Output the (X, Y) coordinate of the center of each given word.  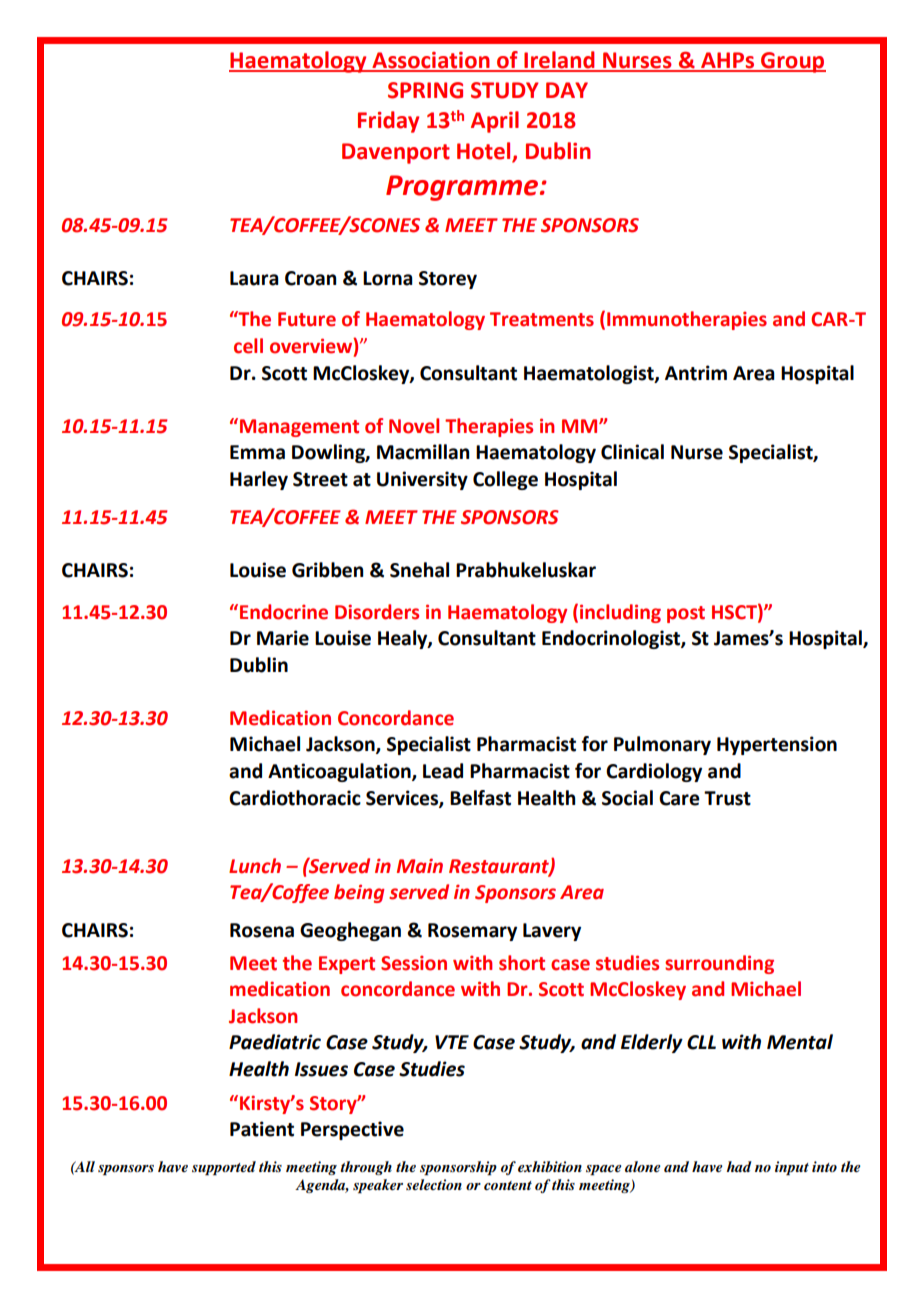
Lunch (255, 866)
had (739, 1166)
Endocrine (284, 612)
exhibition (550, 1166)
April (495, 122)
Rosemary (472, 932)
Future (307, 319)
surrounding (719, 964)
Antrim (696, 373)
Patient (262, 1129)
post (686, 614)
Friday (388, 122)
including (620, 613)
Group (792, 62)
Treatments (542, 319)
